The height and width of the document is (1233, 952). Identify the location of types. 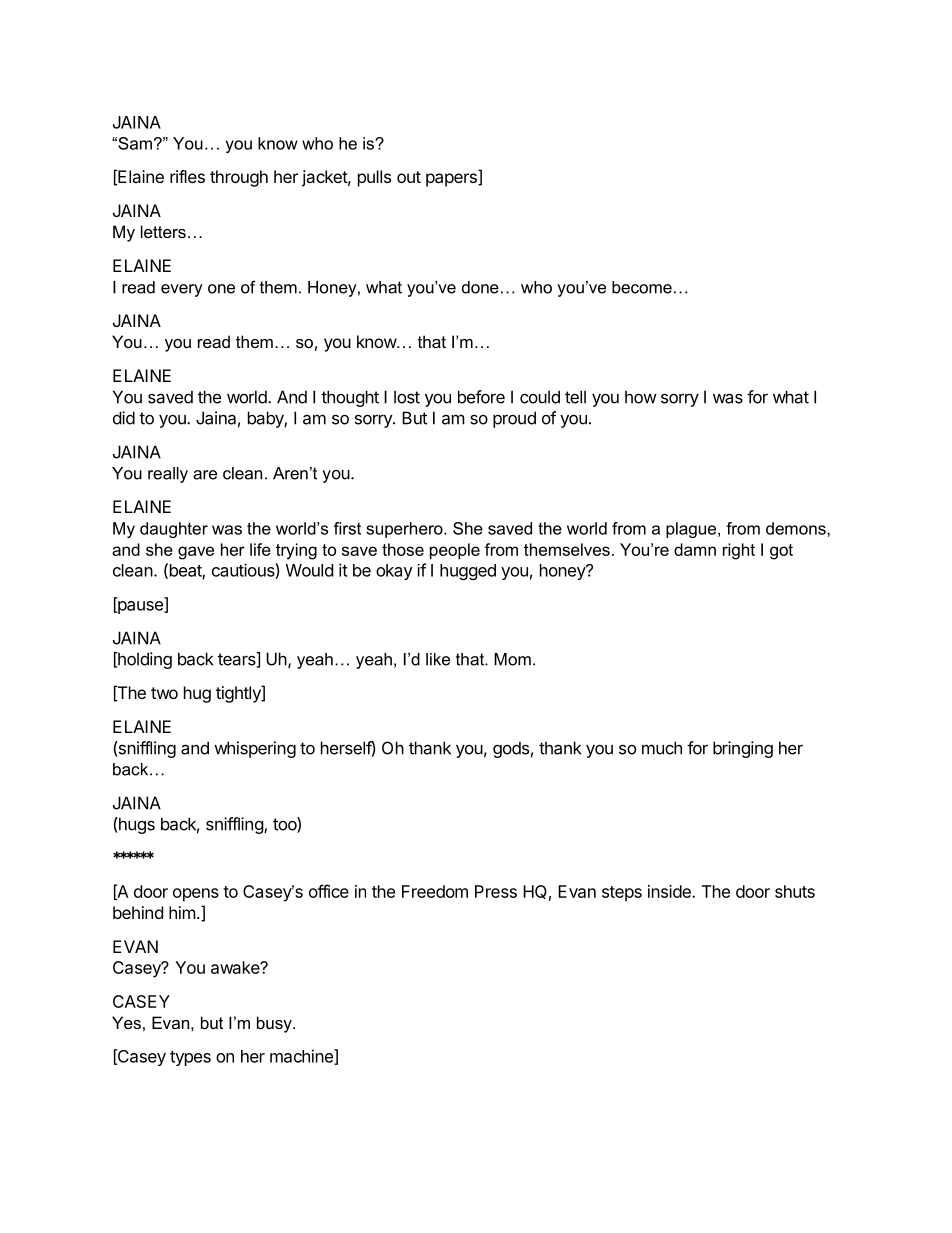
(190, 1058).
